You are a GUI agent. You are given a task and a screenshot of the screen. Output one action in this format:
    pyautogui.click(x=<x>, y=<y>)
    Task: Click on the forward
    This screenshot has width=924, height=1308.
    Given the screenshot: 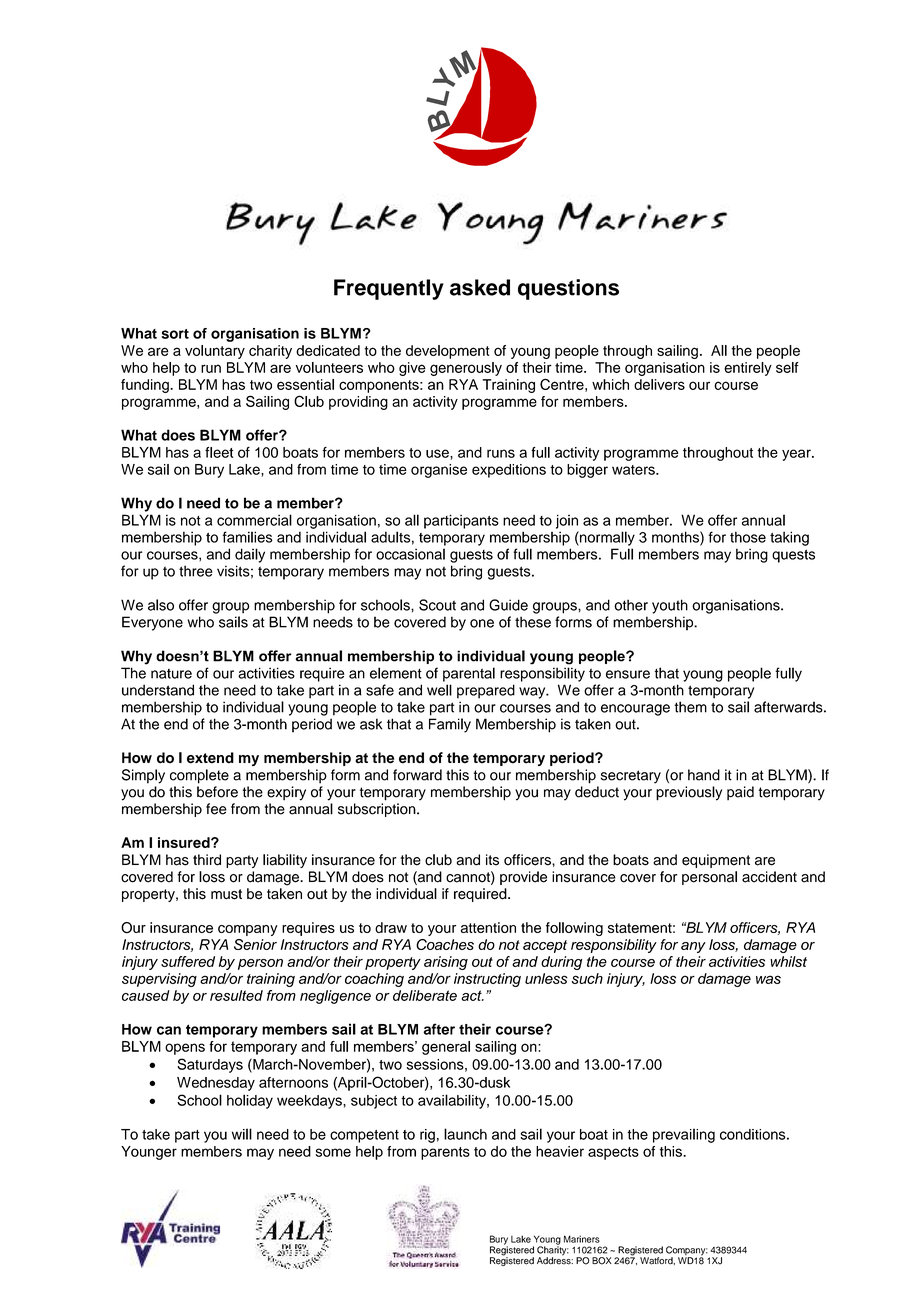 What is the action you would take?
    pyautogui.click(x=417, y=775)
